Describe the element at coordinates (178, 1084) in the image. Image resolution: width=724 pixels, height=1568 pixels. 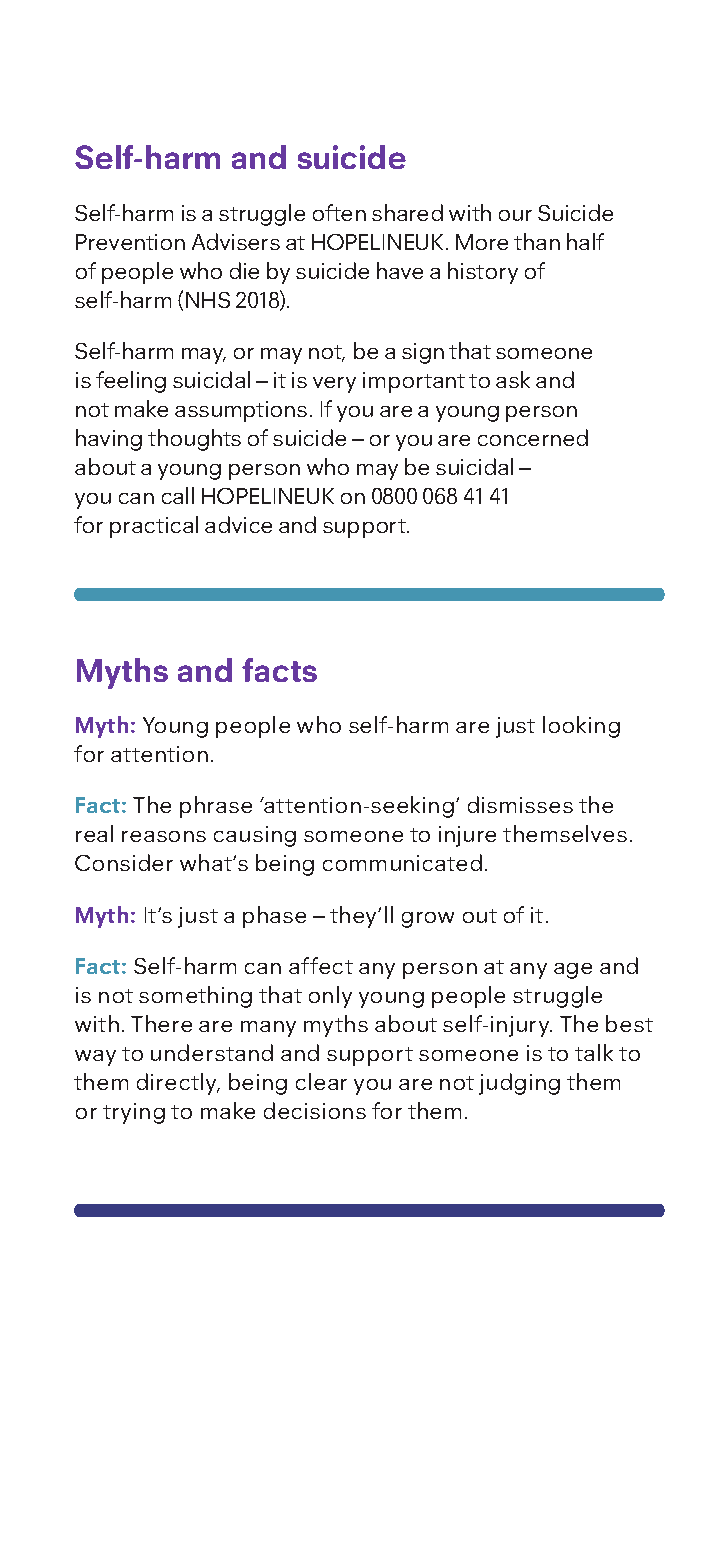
I see `directly` at that location.
